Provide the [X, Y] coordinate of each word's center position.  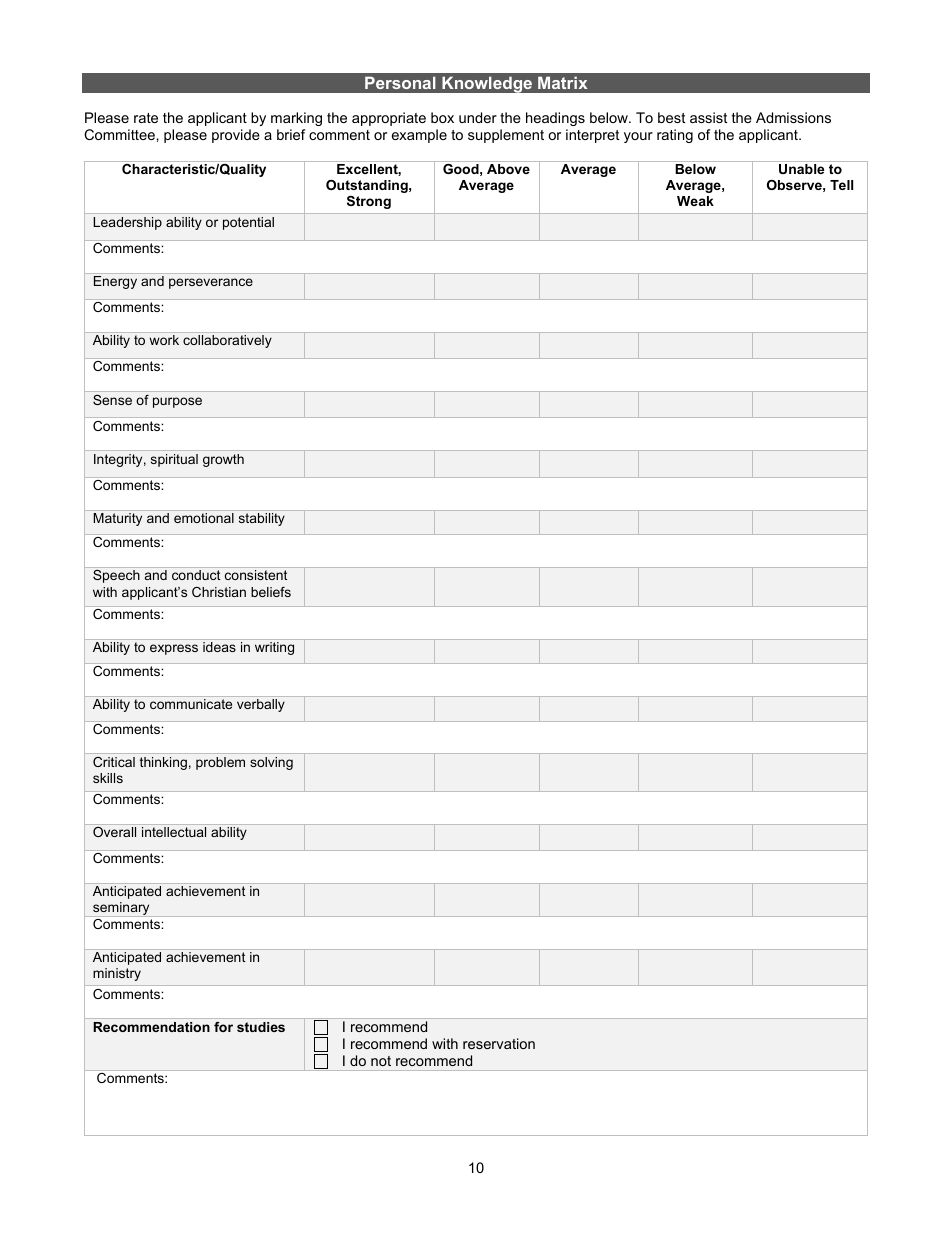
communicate [191, 704]
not [381, 1061]
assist [708, 117]
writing [274, 648]
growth [223, 460]
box [442, 117]
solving [271, 763]
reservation [499, 1043]
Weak [695, 201]
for [223, 1027]
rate [146, 118]
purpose [177, 402]
